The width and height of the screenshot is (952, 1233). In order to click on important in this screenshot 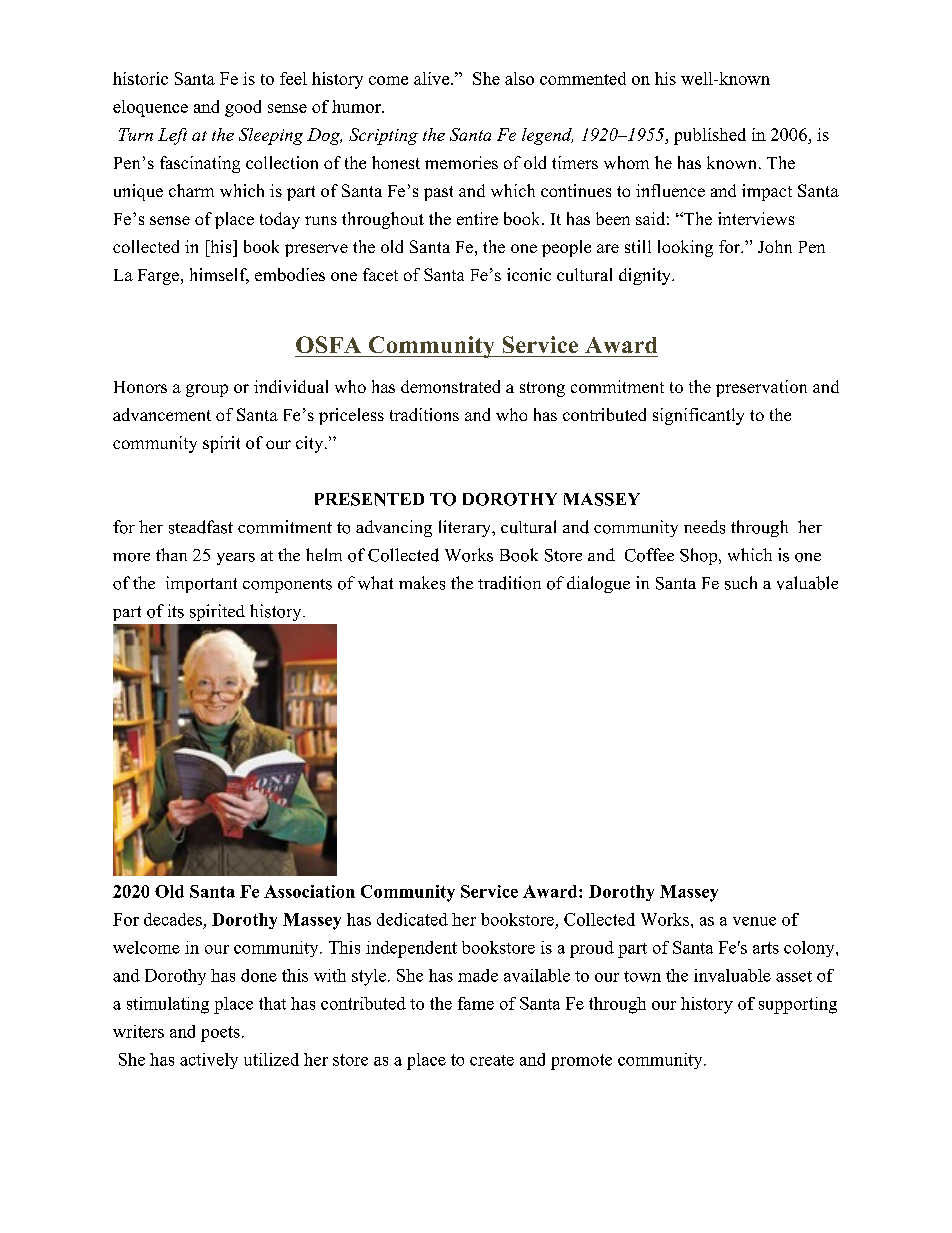, I will do `click(201, 584)`.
